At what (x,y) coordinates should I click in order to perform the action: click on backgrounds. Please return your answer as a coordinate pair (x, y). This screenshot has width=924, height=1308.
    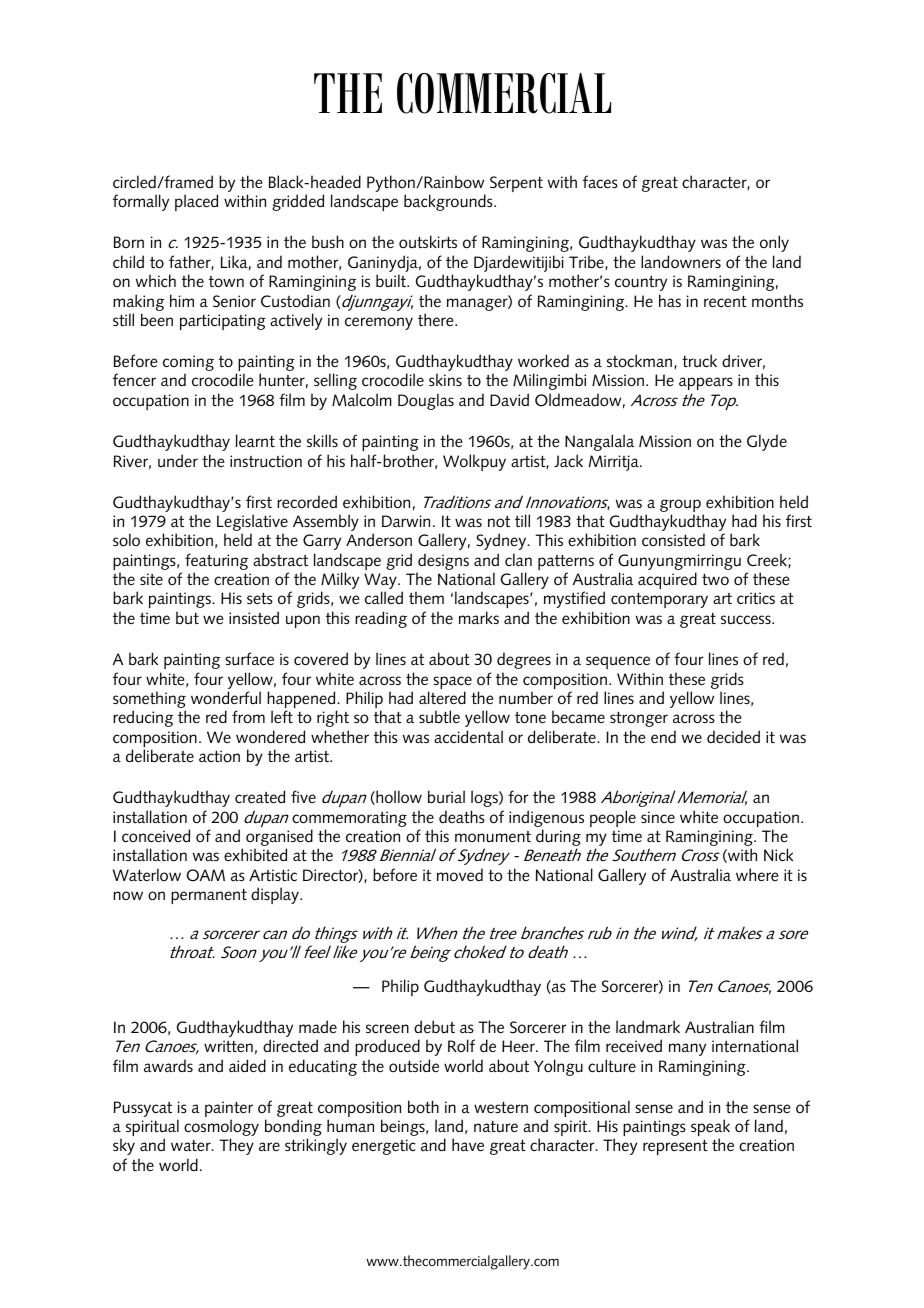
    Looking at the image, I should click on (449, 202).
